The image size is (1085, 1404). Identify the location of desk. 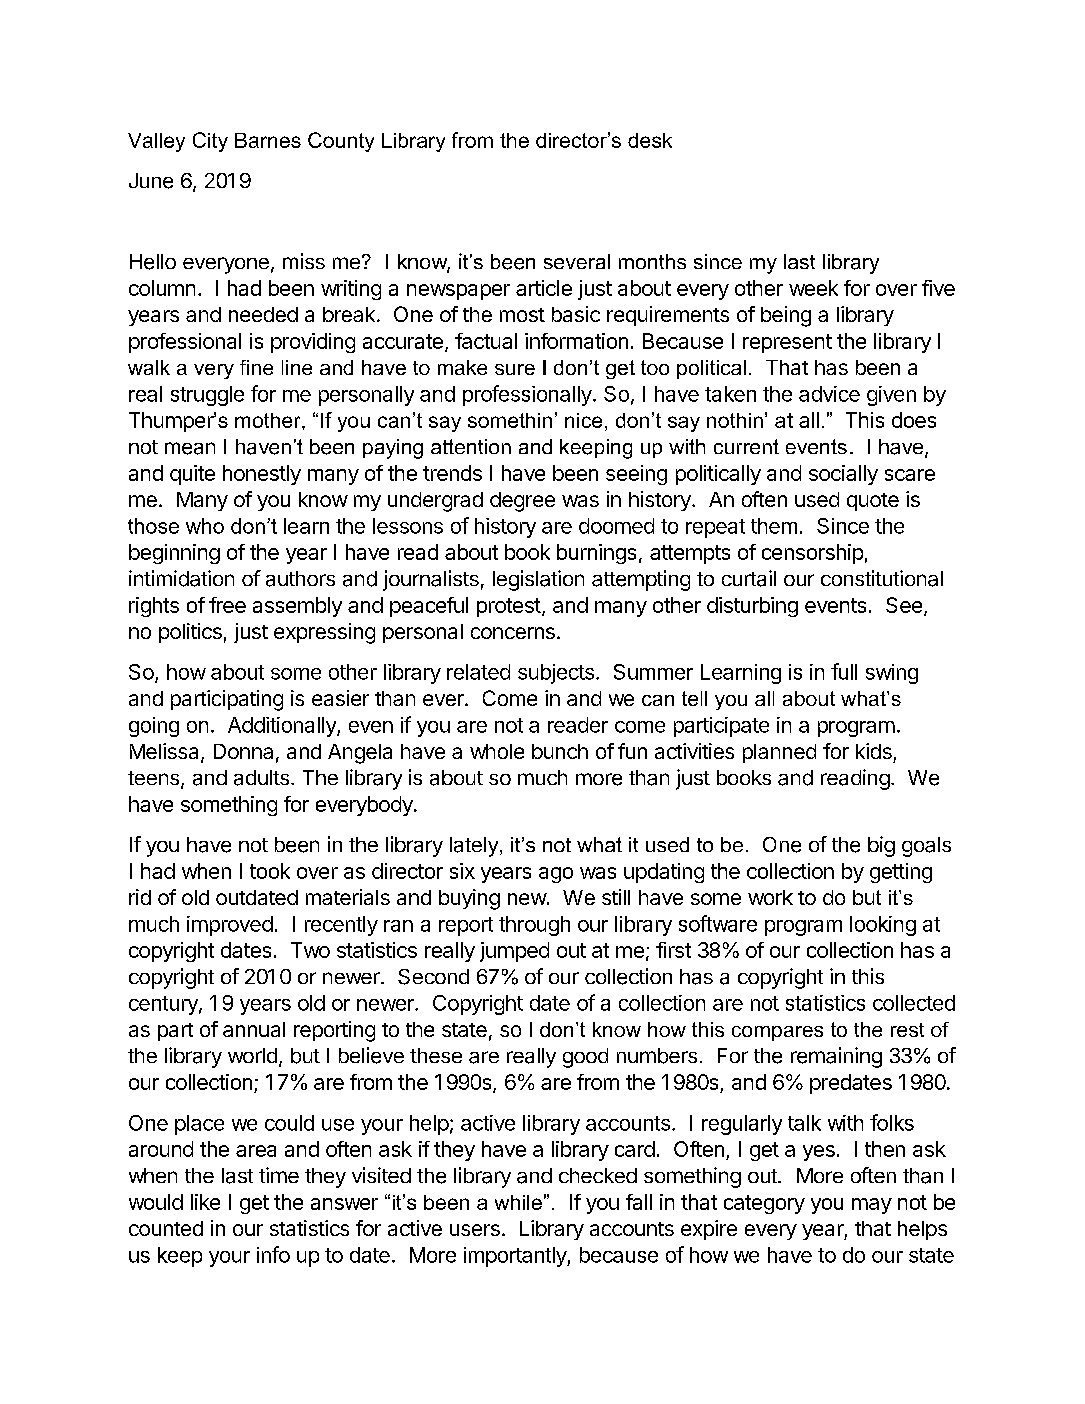
(650, 140).
